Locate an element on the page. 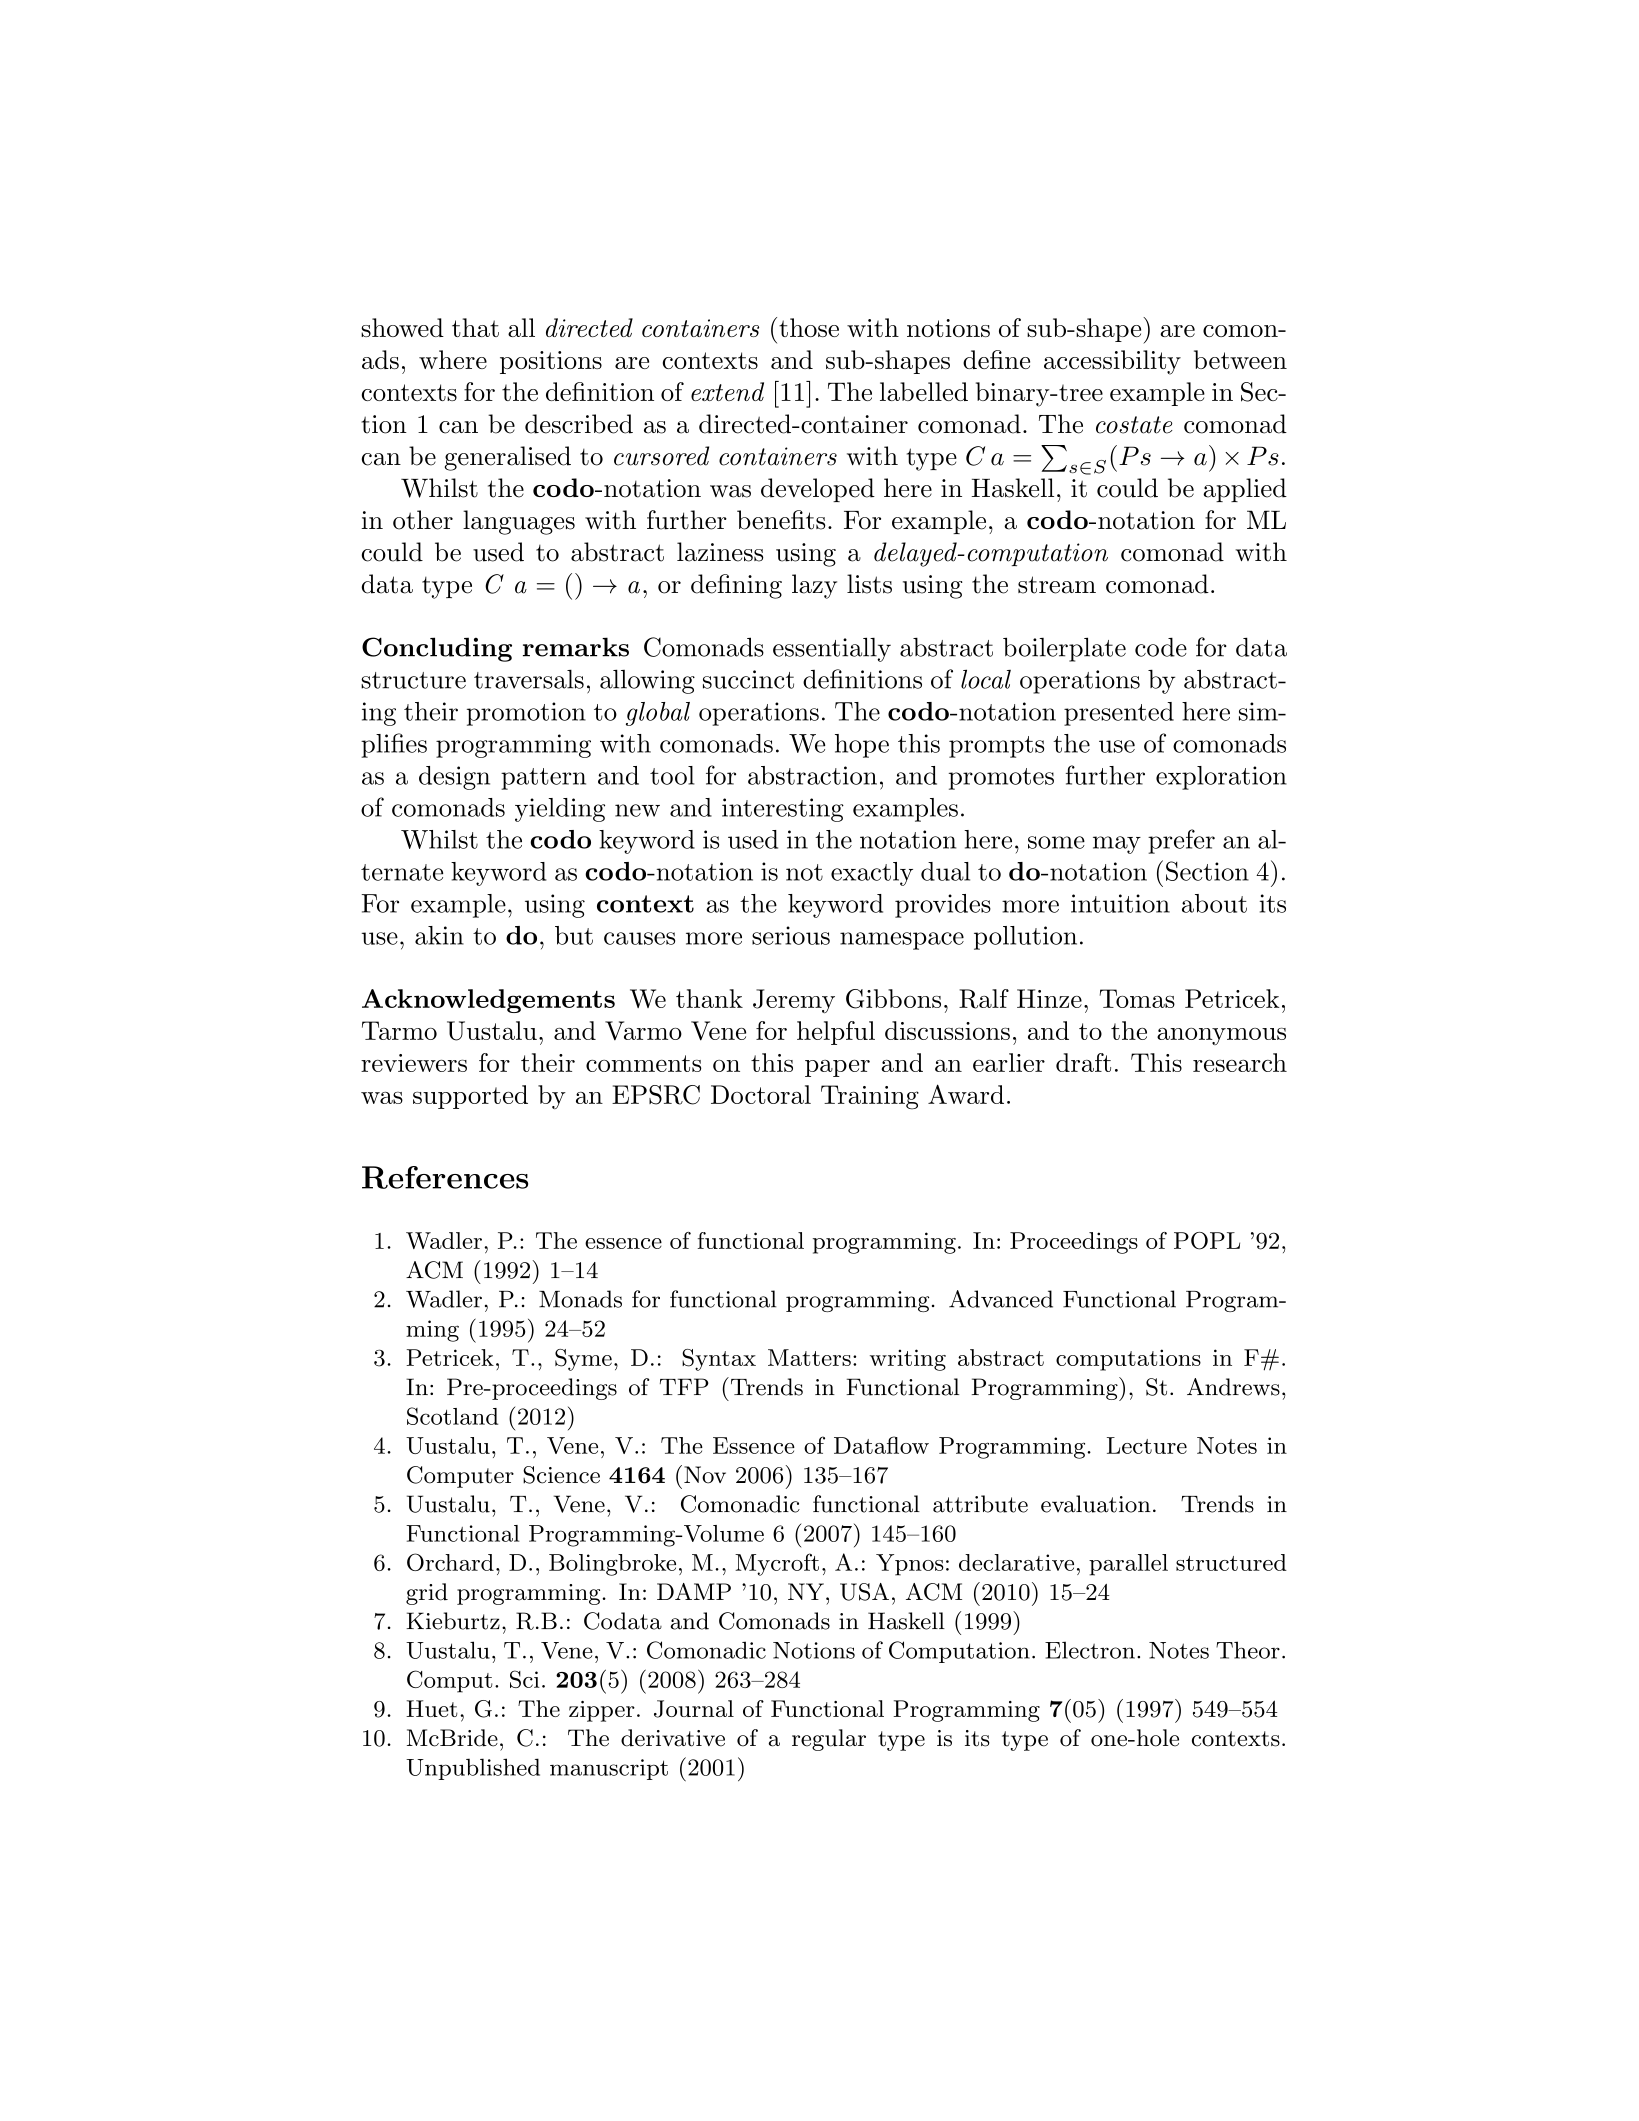 The height and width of the page is (2121, 1639). those is located at coordinates (809, 327).
